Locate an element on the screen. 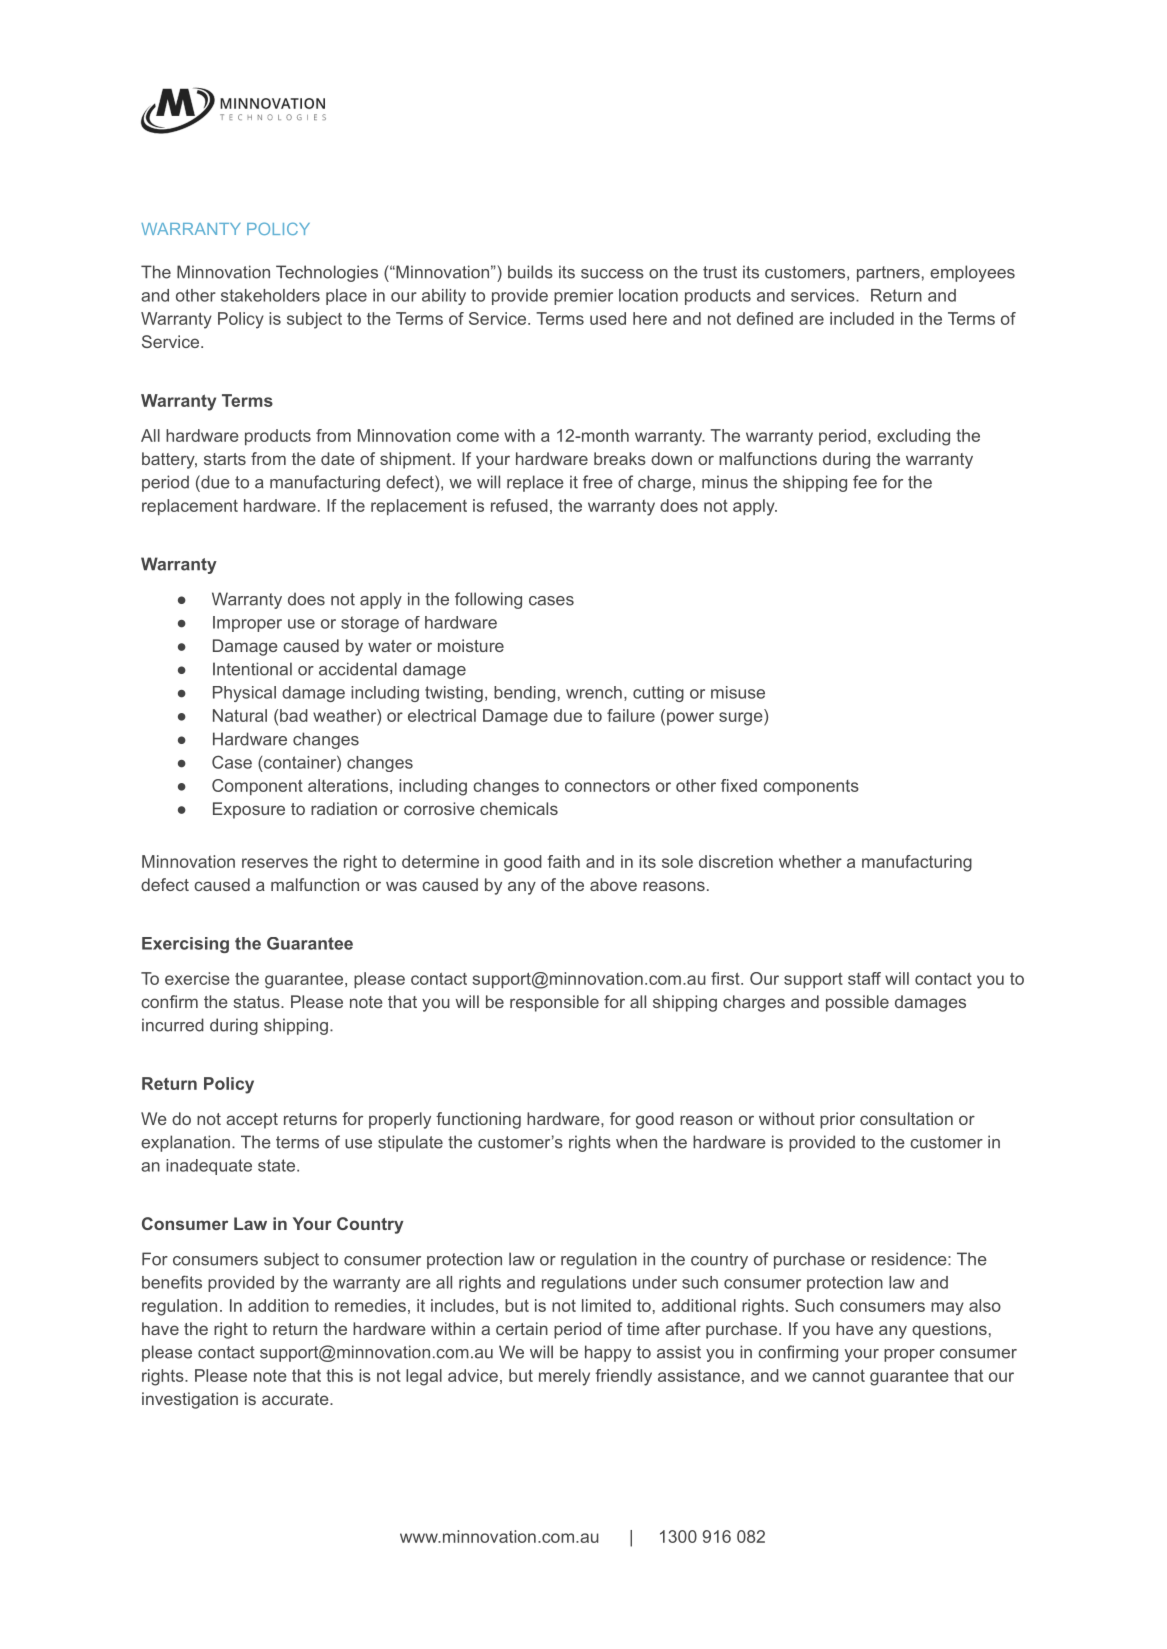 The width and height of the screenshot is (1167, 1649). accurate is located at coordinates (296, 1399).
